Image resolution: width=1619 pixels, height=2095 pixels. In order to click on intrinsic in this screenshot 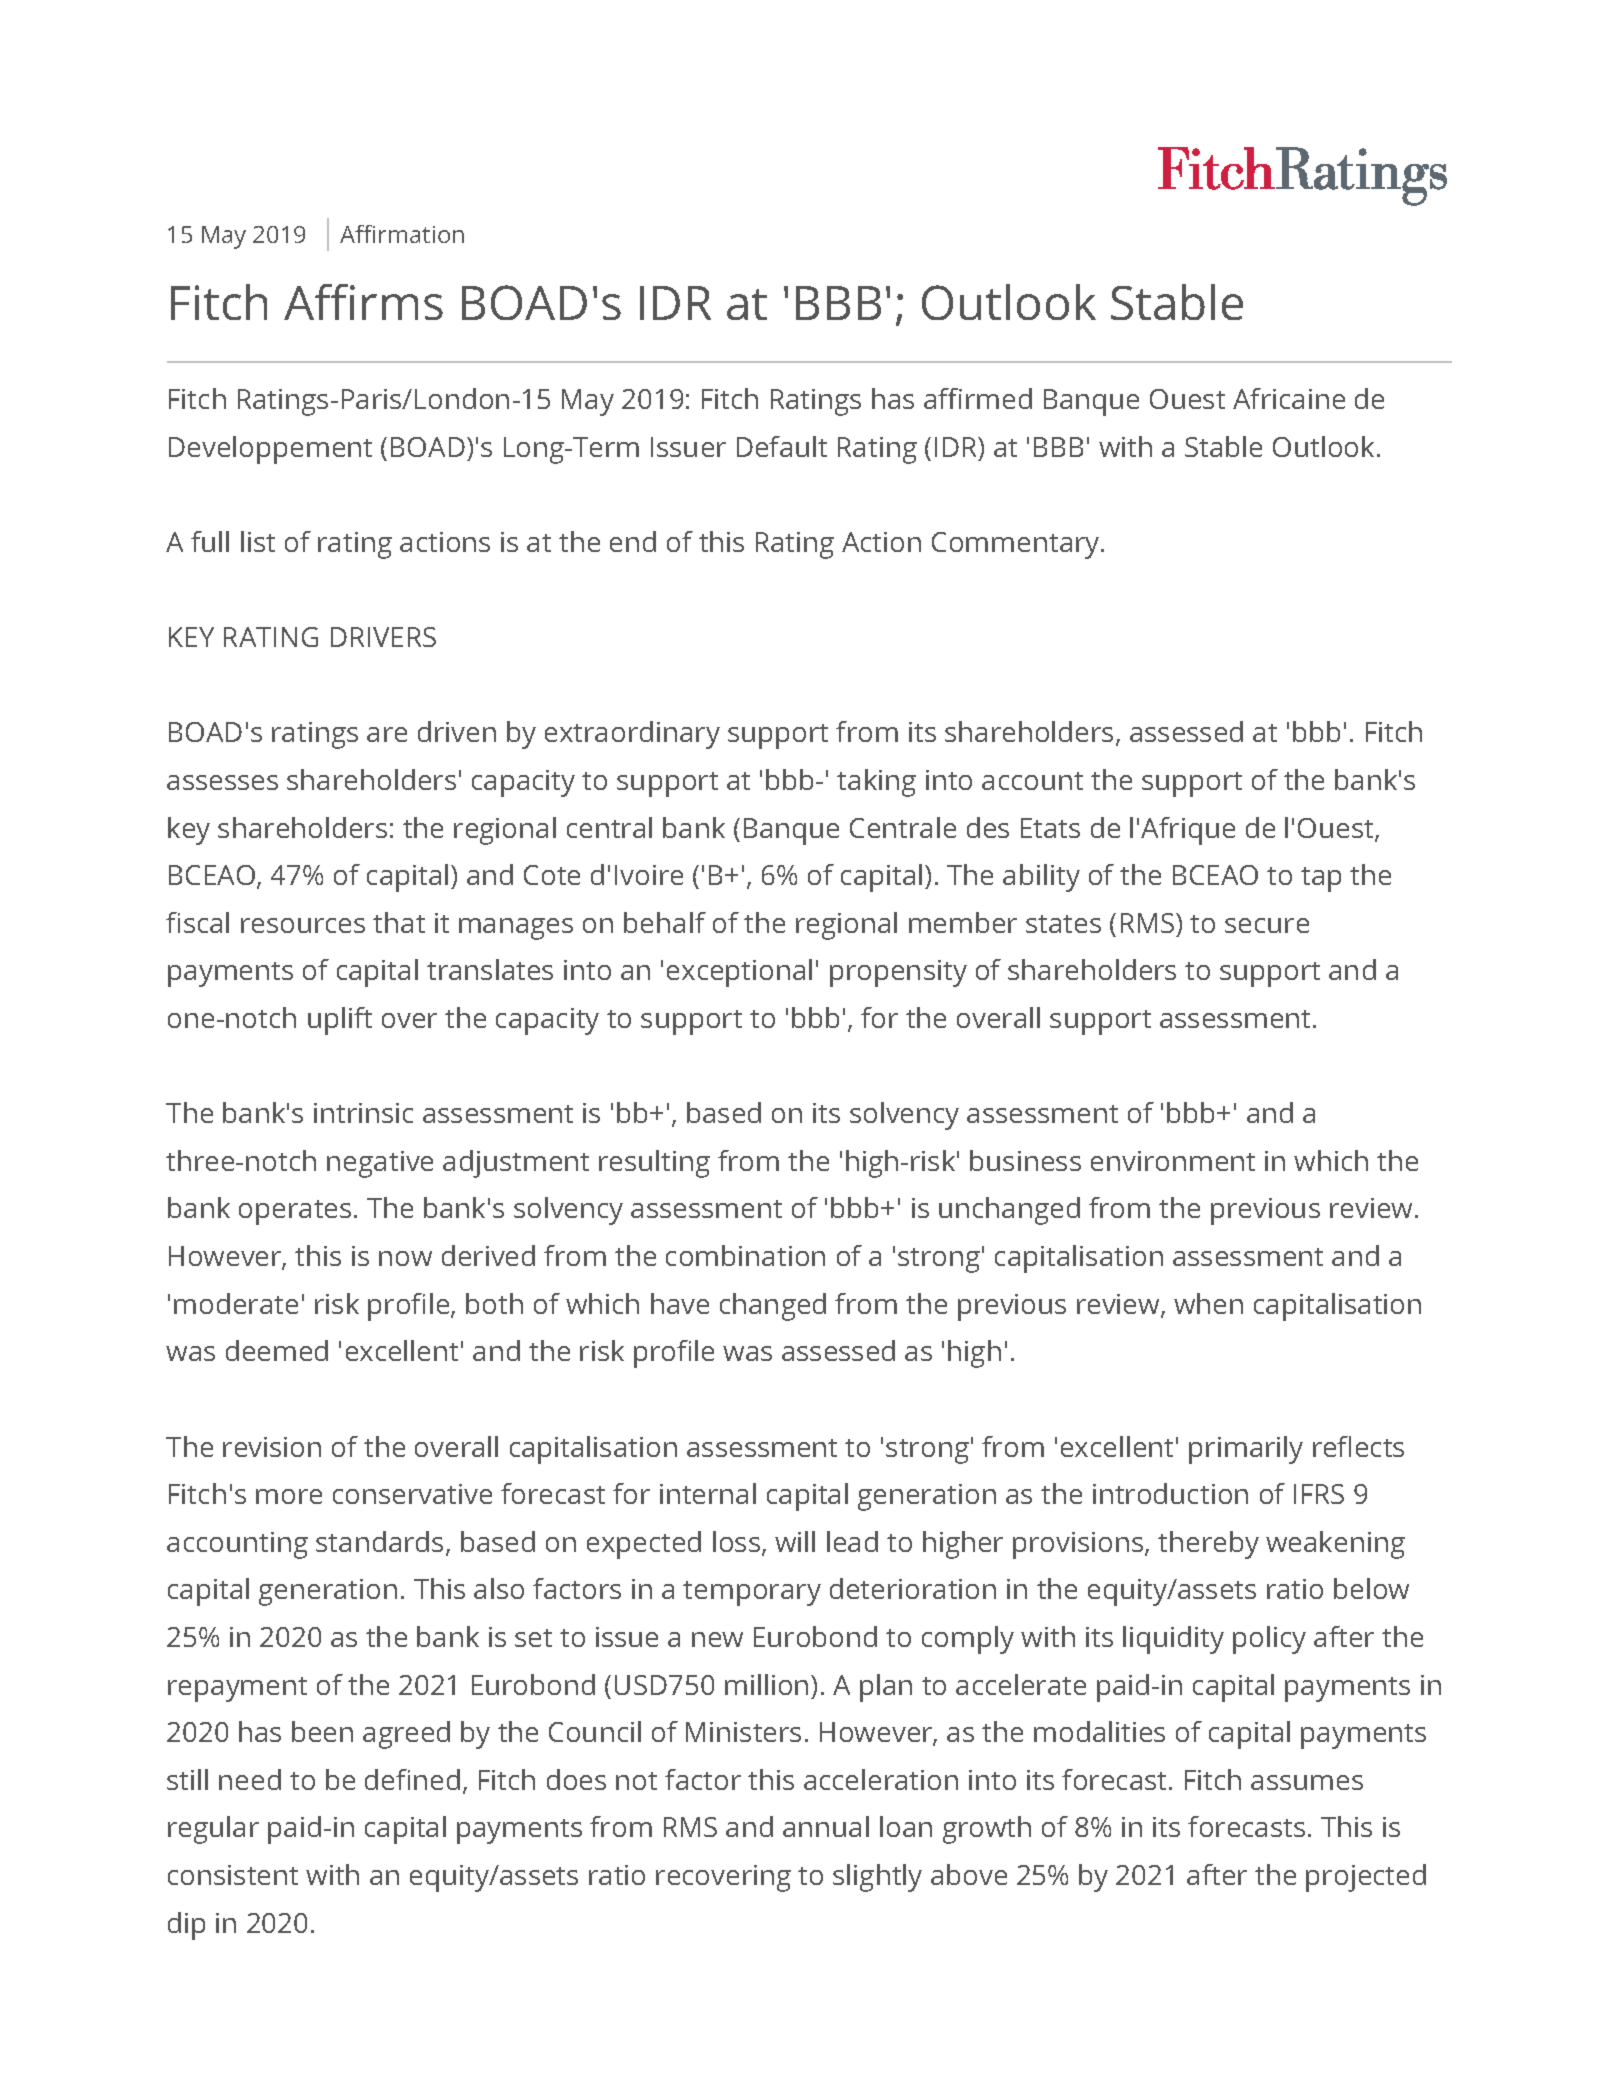, I will do `click(363, 1113)`.
